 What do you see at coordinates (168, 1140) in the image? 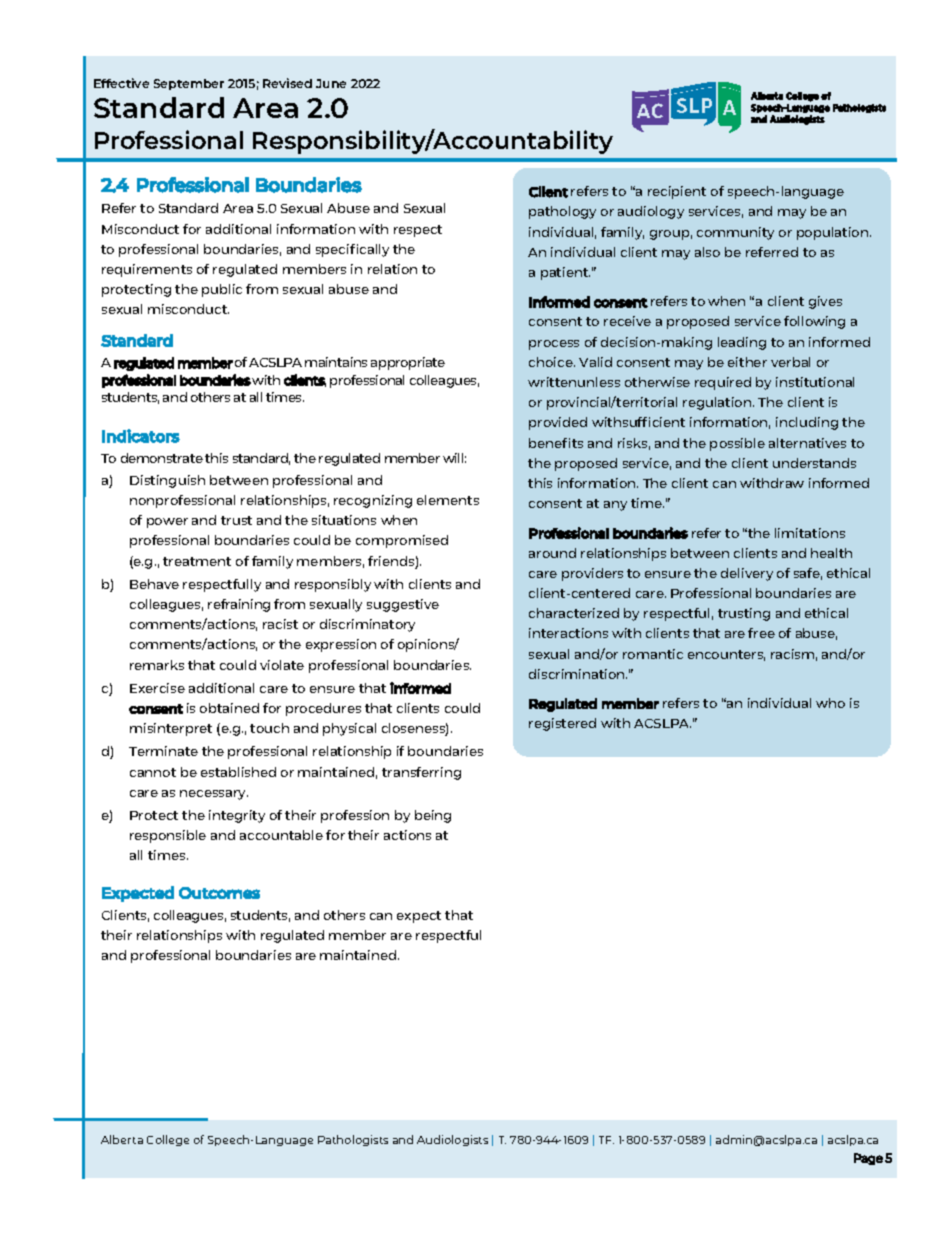
I see `College` at bounding box center [168, 1140].
